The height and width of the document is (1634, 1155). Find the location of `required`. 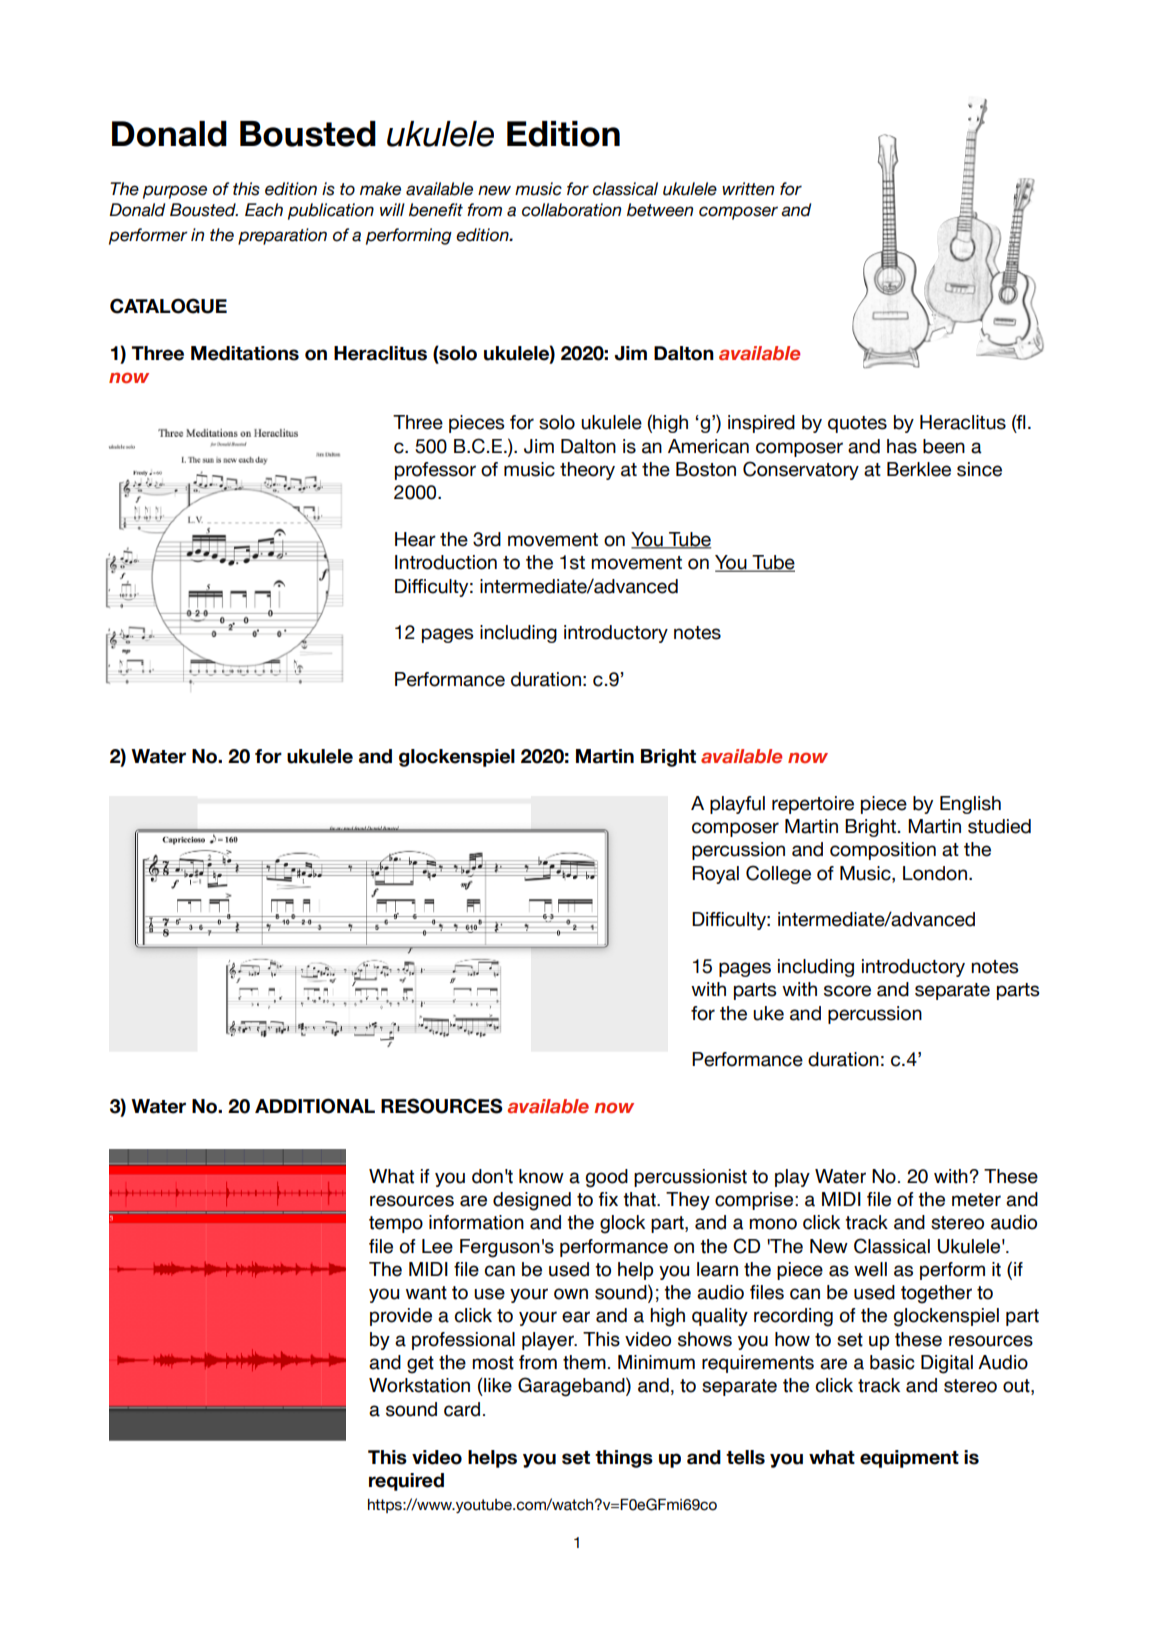

required is located at coordinates (406, 1482).
